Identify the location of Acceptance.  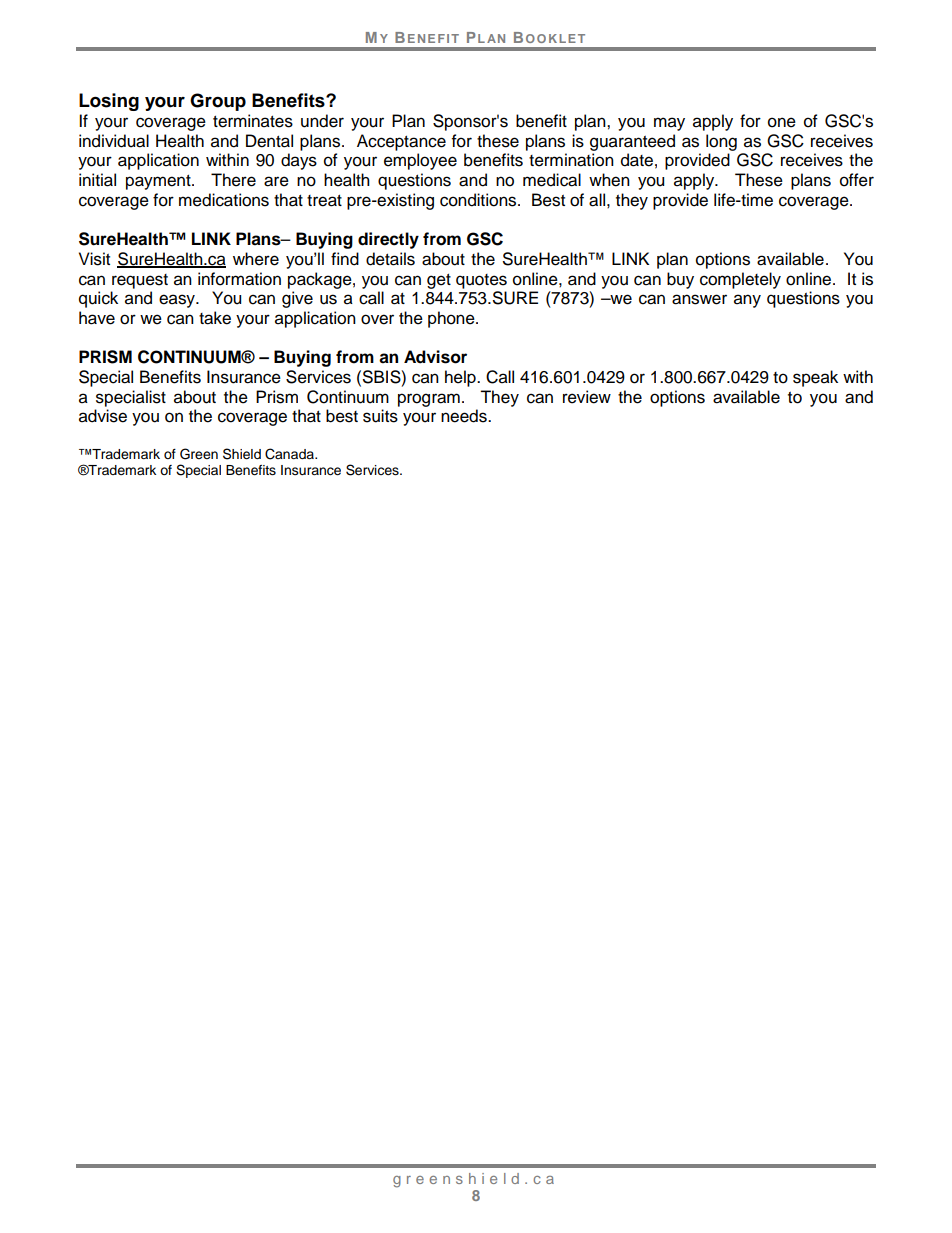
(401, 142).
